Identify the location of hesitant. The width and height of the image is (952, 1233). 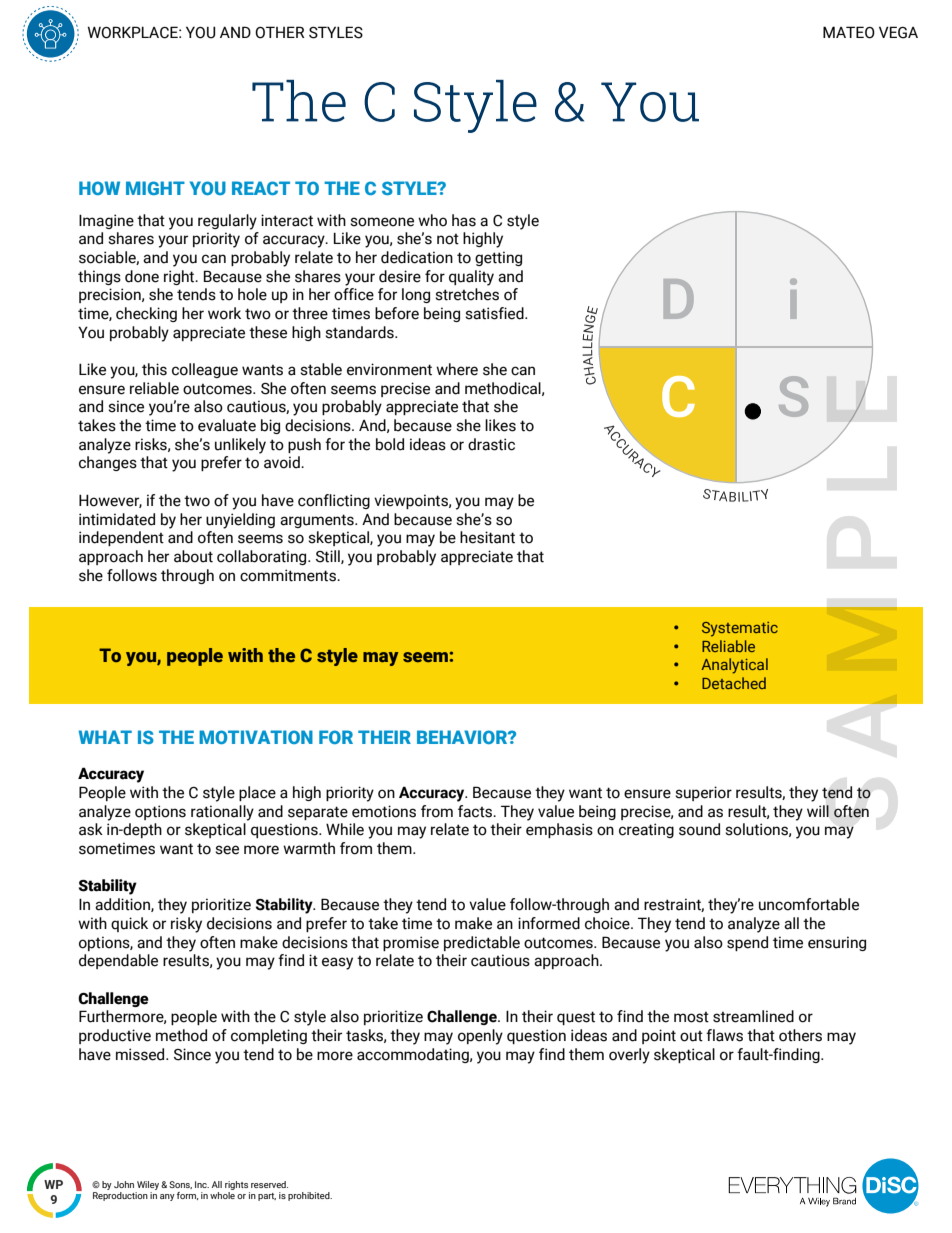
(487, 537).
